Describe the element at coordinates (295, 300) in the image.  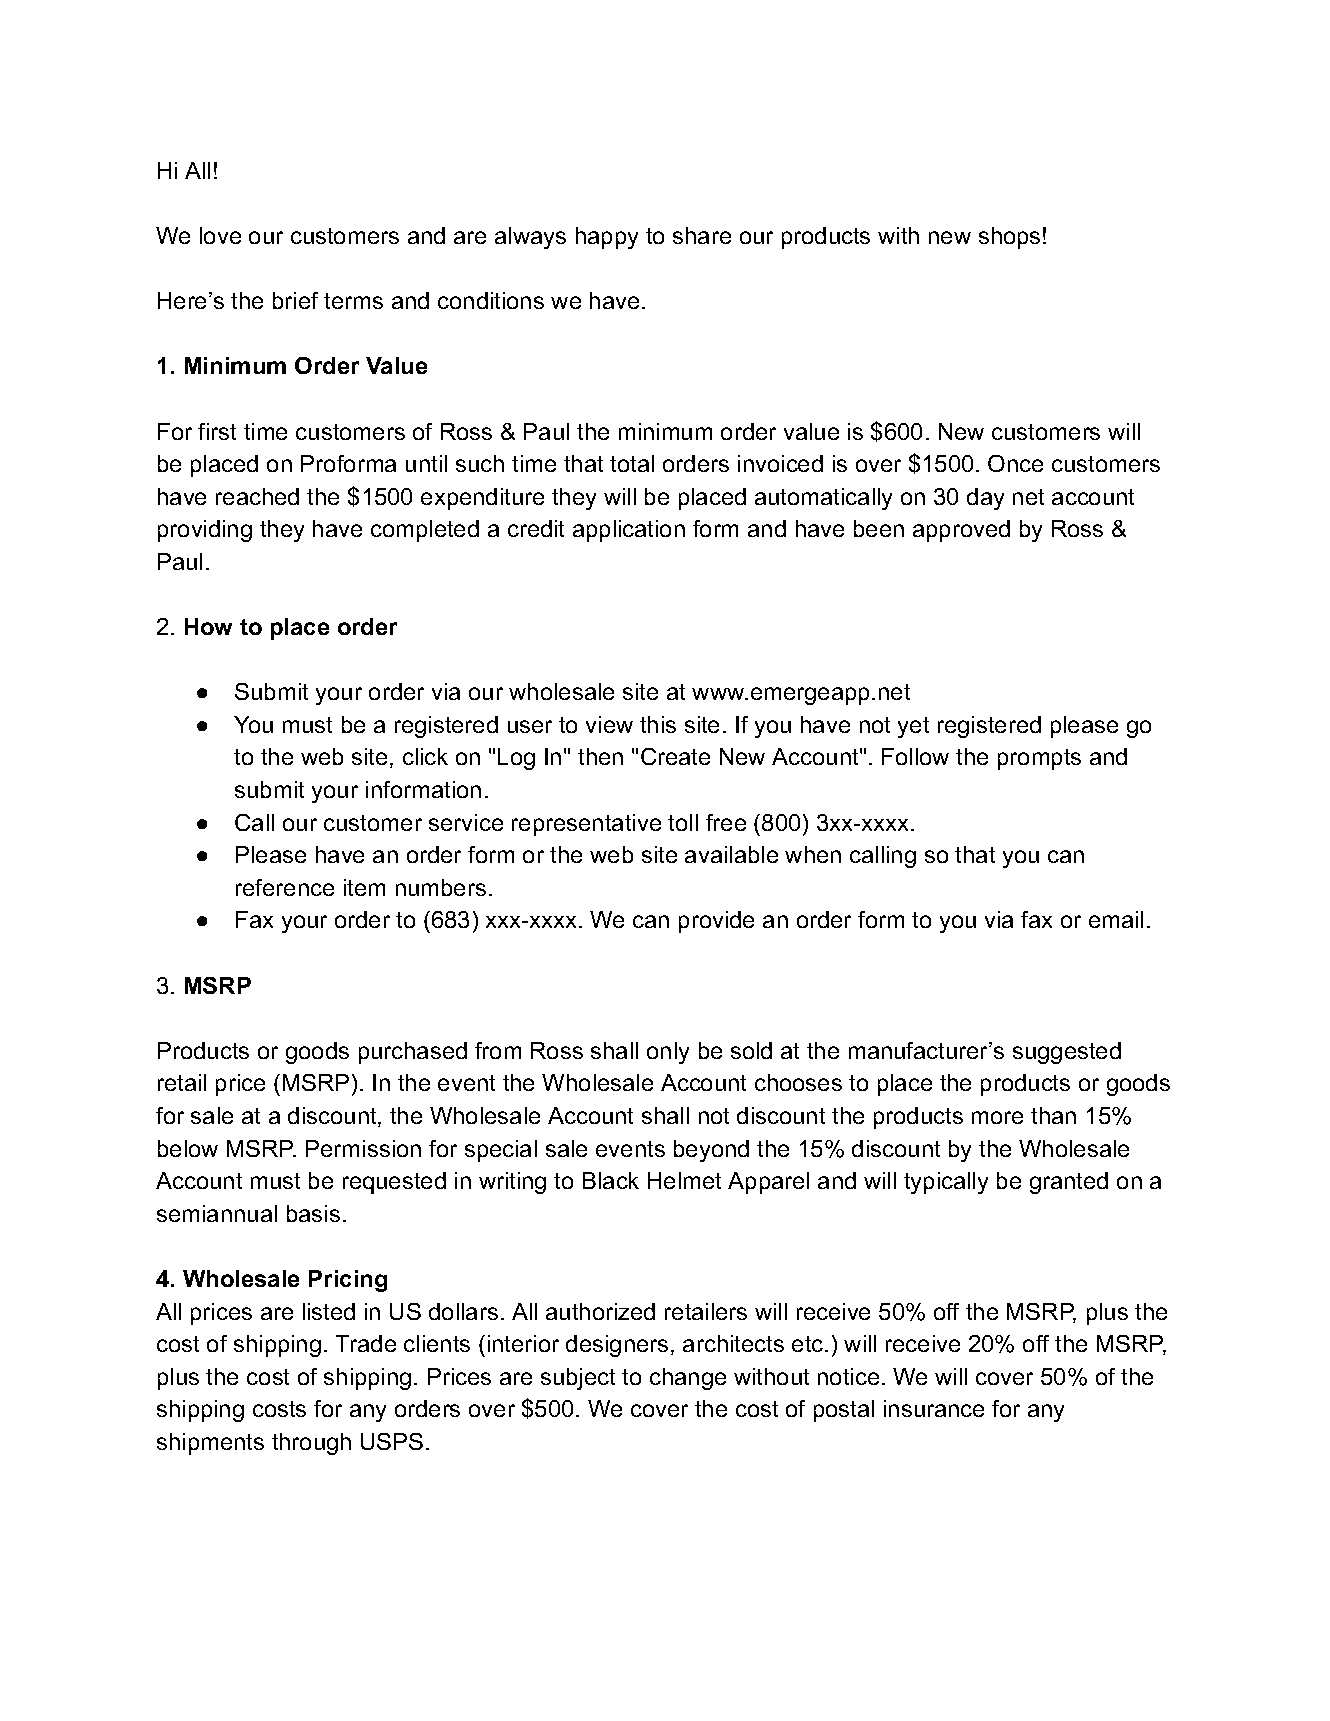
I see `brief` at that location.
